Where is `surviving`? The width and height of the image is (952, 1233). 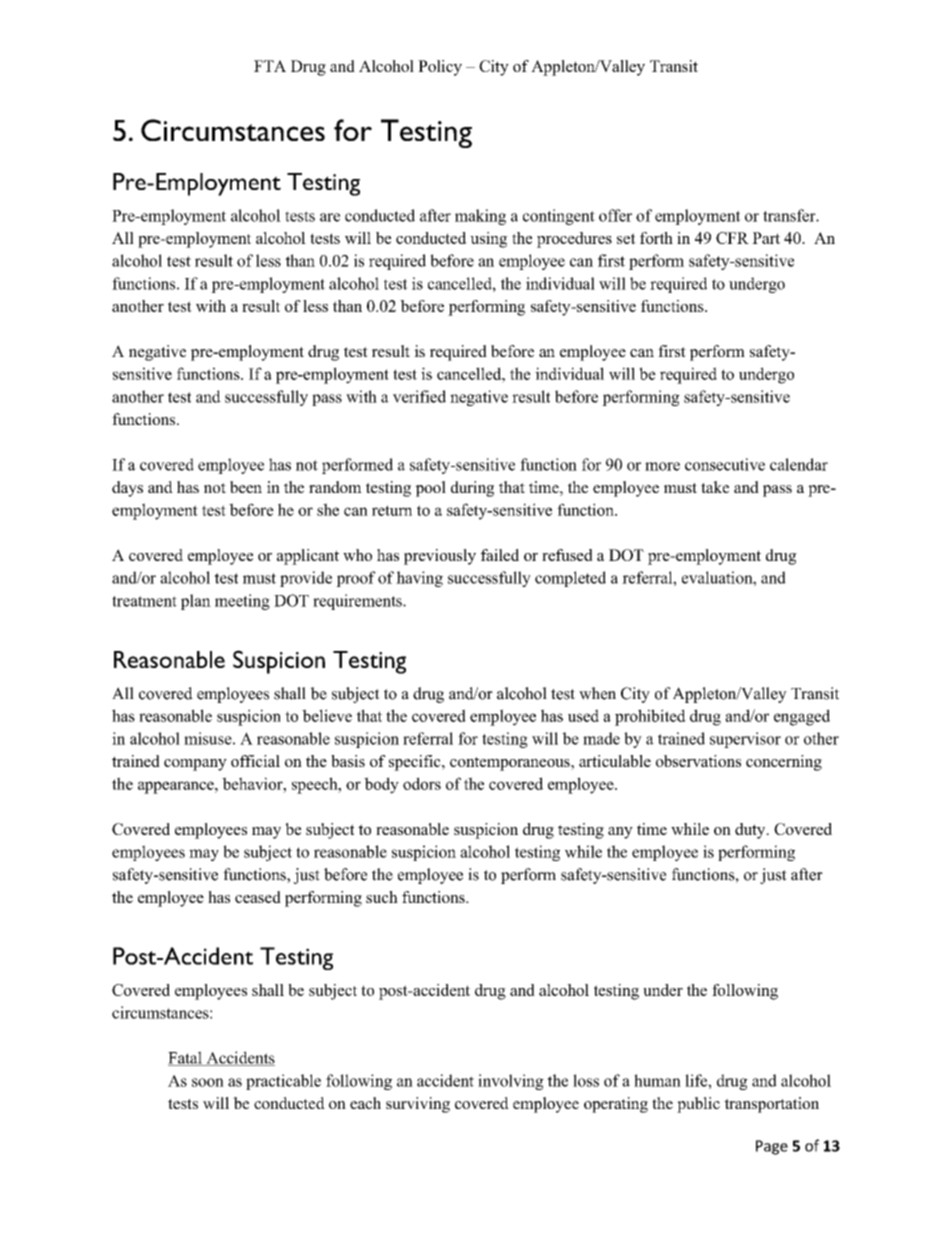
surviving is located at coordinates (418, 1105).
